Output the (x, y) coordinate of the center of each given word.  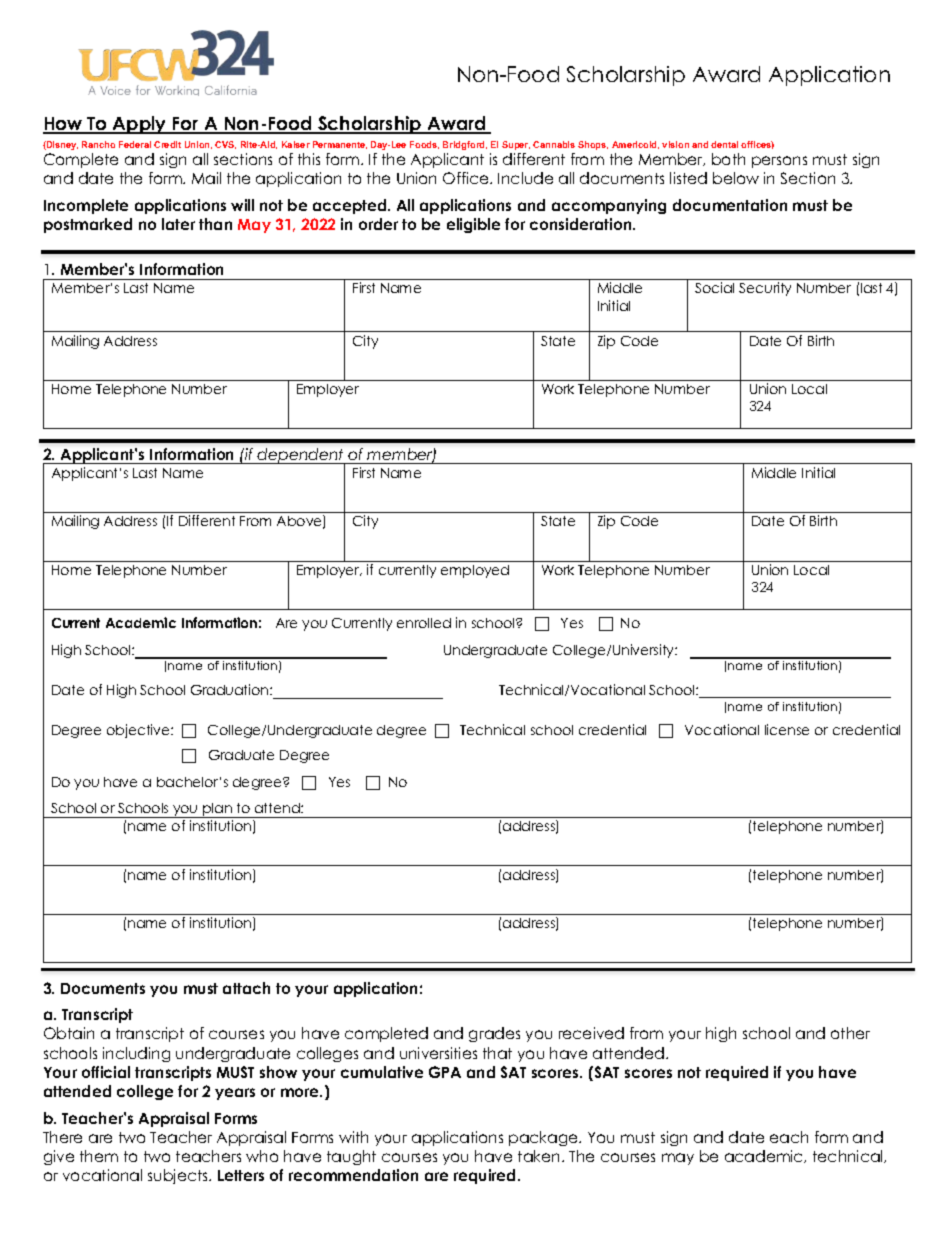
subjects (179, 1176)
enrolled (424, 623)
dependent (301, 457)
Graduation (231, 689)
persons (779, 162)
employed (475, 571)
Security (765, 289)
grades (494, 1034)
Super (516, 145)
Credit (167, 144)
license (787, 729)
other (850, 1033)
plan (217, 810)
